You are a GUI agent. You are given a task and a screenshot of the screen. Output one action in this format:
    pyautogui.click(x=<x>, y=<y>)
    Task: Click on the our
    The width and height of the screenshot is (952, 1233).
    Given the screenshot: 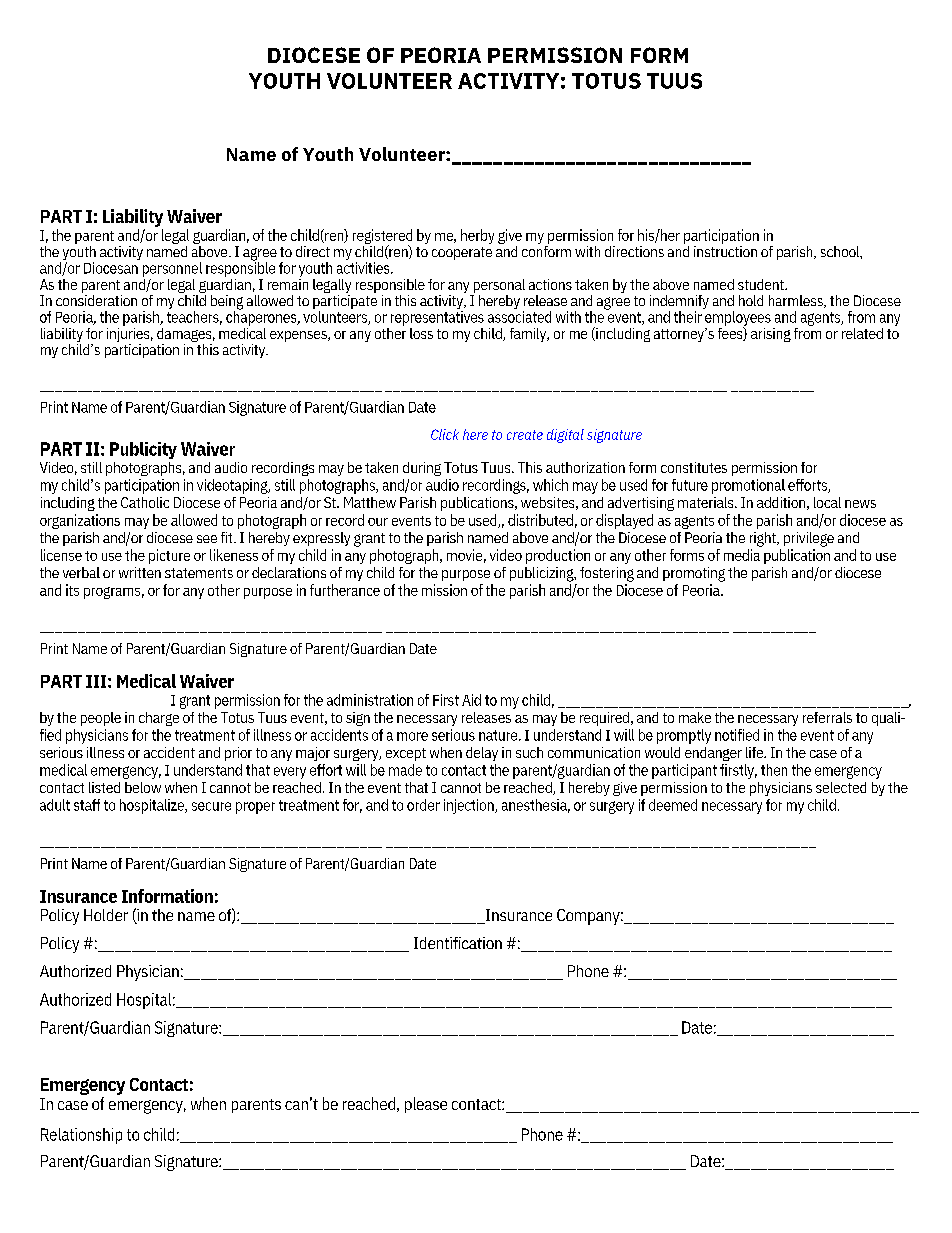 What is the action you would take?
    pyautogui.click(x=378, y=522)
